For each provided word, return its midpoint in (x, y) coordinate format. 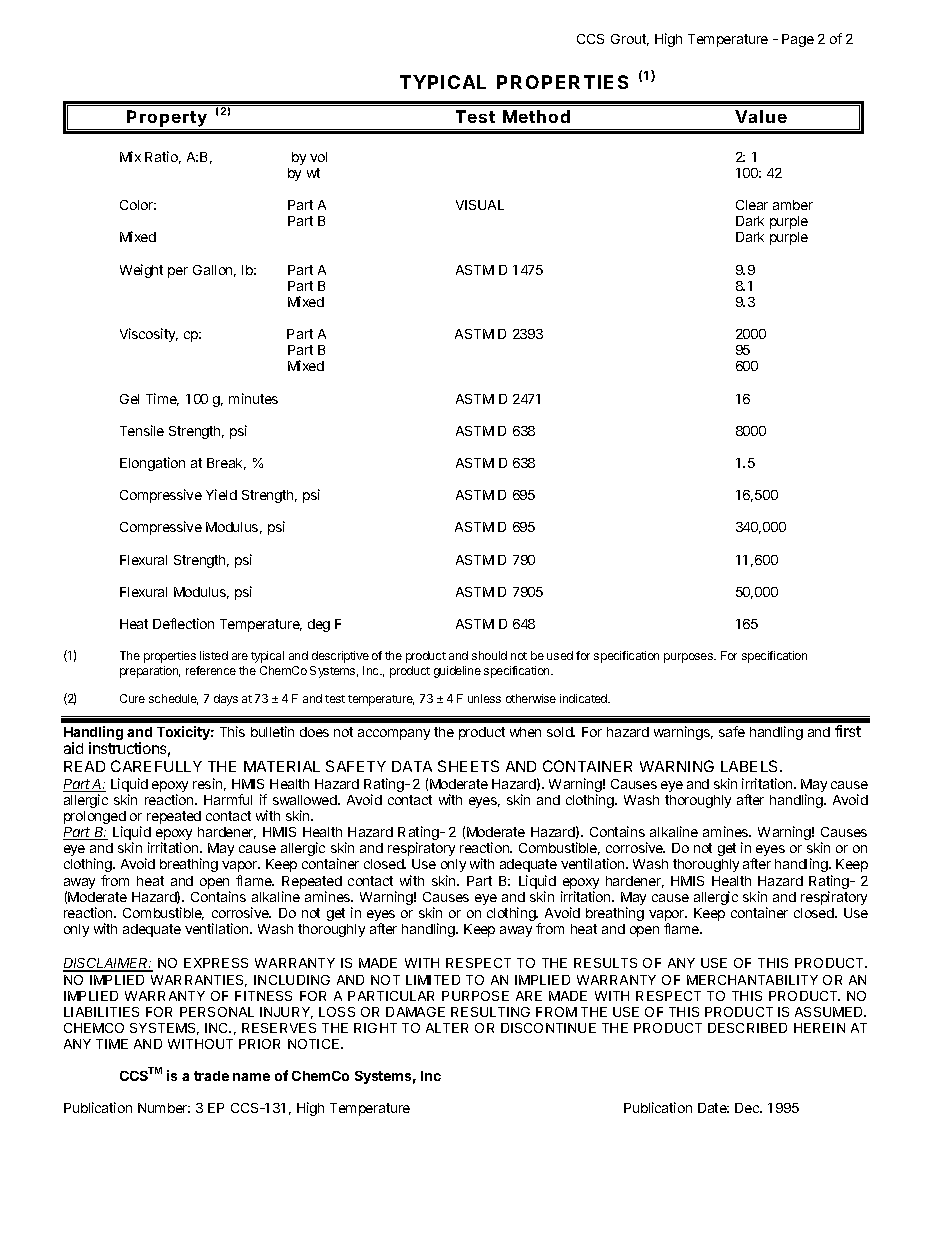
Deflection (183, 623)
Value (761, 116)
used (560, 655)
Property (167, 120)
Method (536, 116)
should (489, 655)
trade (211, 1076)
